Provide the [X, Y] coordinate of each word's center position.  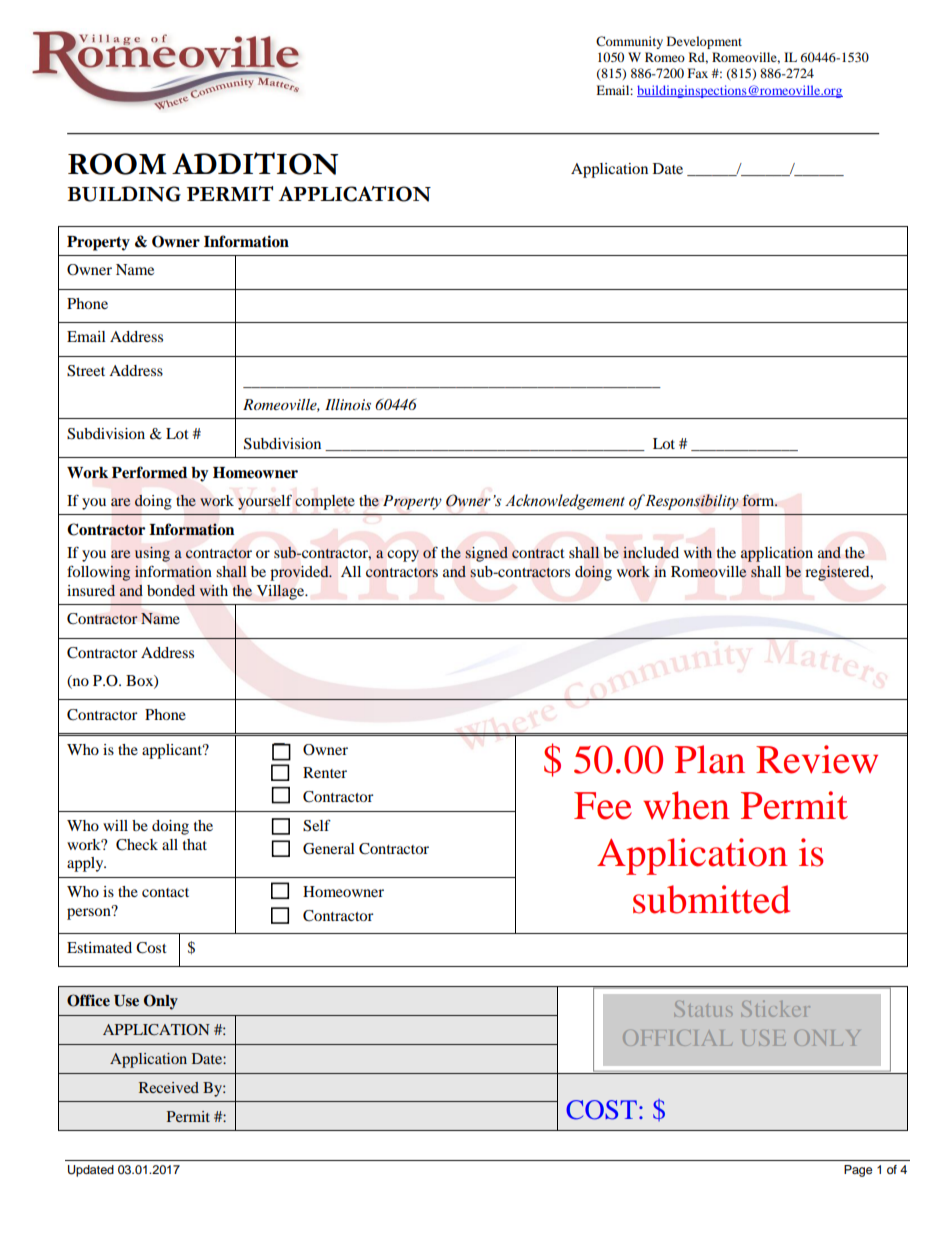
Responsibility [692, 502]
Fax [698, 73]
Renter [325, 772]
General [329, 849]
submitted [711, 899]
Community [629, 42]
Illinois [348, 404]
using [152, 554]
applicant [173, 751]
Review [817, 759]
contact [165, 892]
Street [86, 371]
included [651, 552]
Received [169, 1087]
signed [486, 554]
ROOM [117, 164]
